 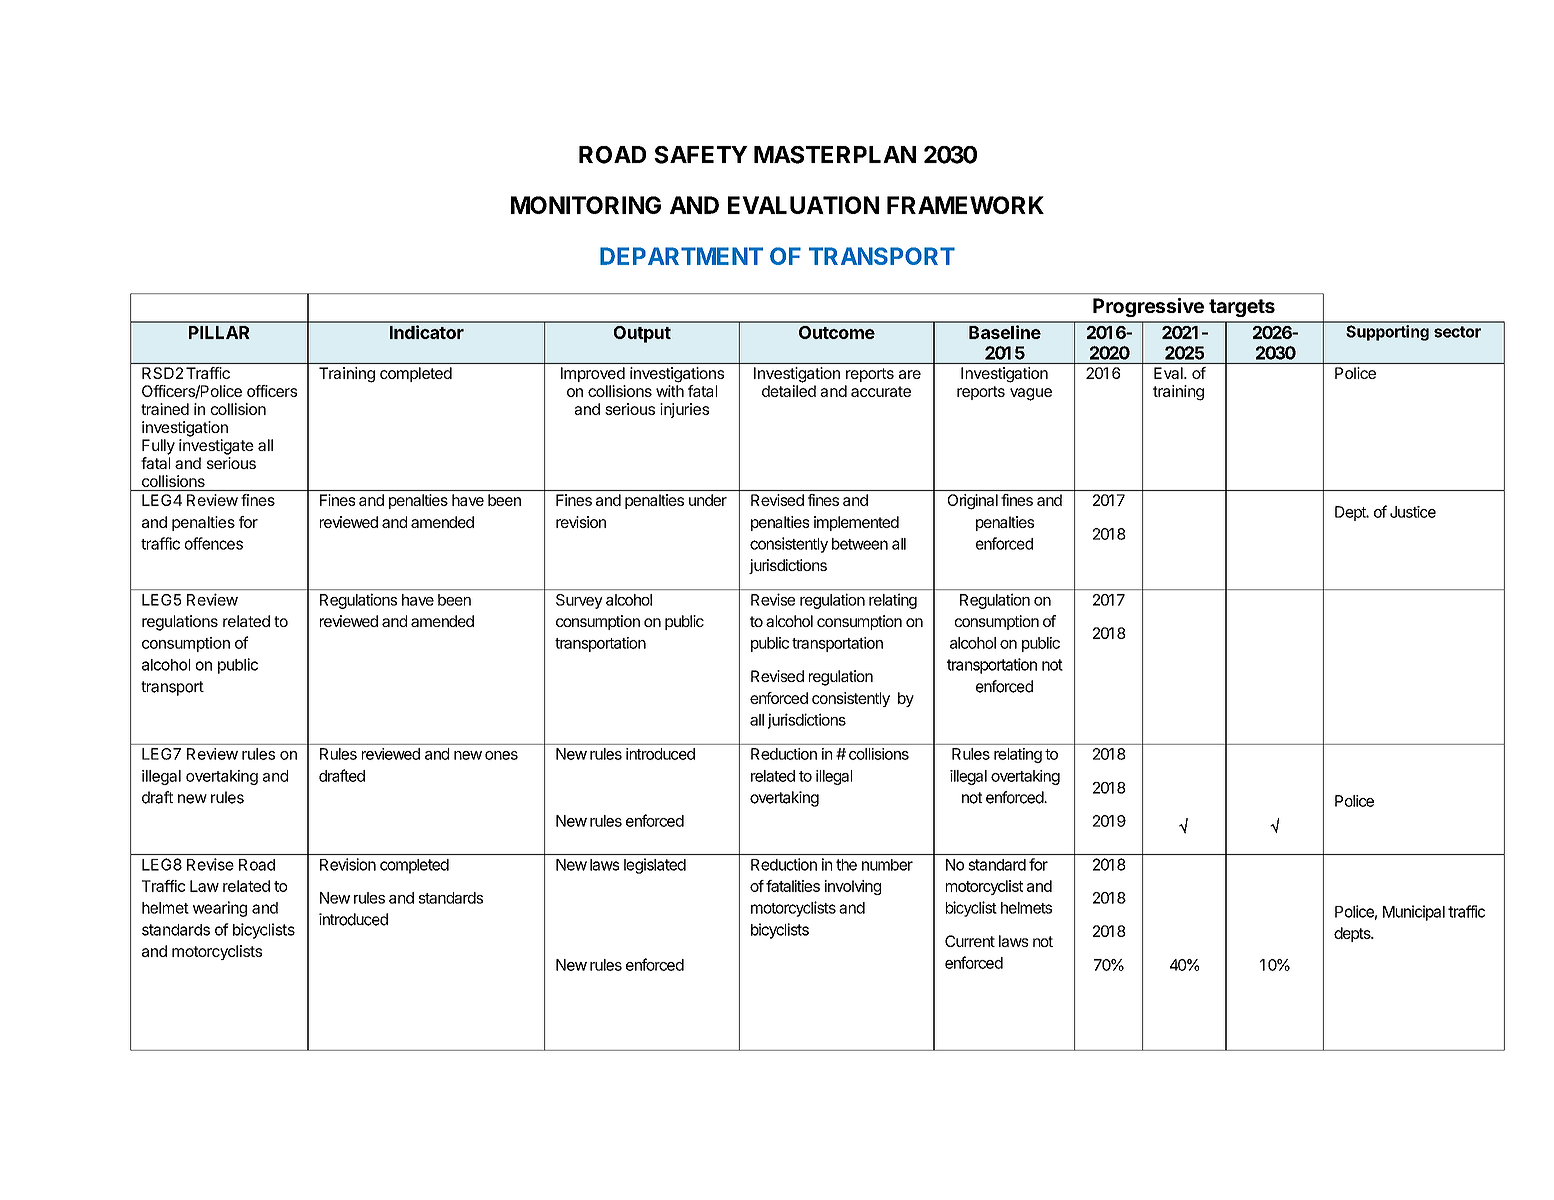 I want to click on FRAMEWORK, so click(x=965, y=205).
